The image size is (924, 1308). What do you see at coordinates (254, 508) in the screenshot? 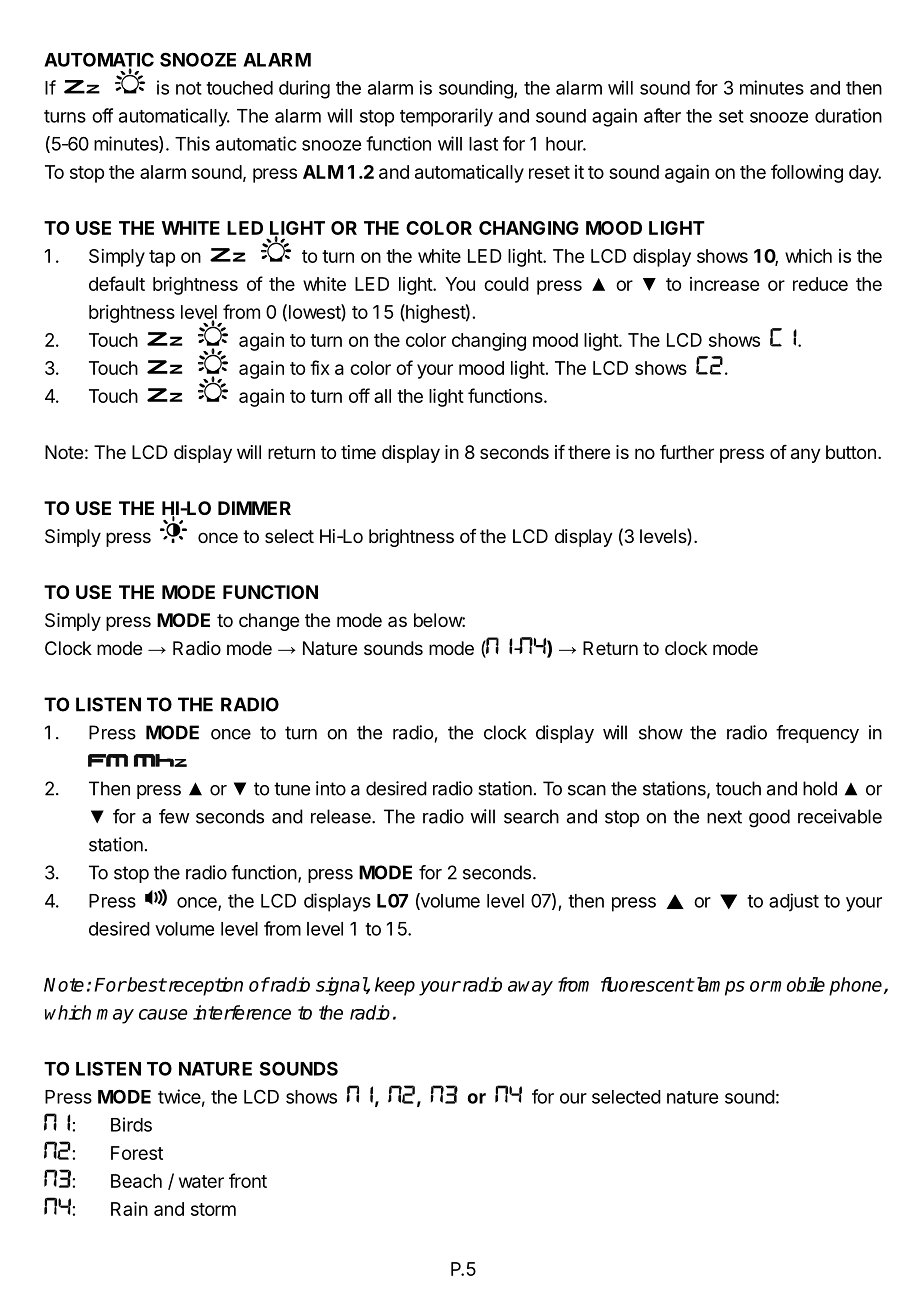
I see `DIMMER` at bounding box center [254, 508].
